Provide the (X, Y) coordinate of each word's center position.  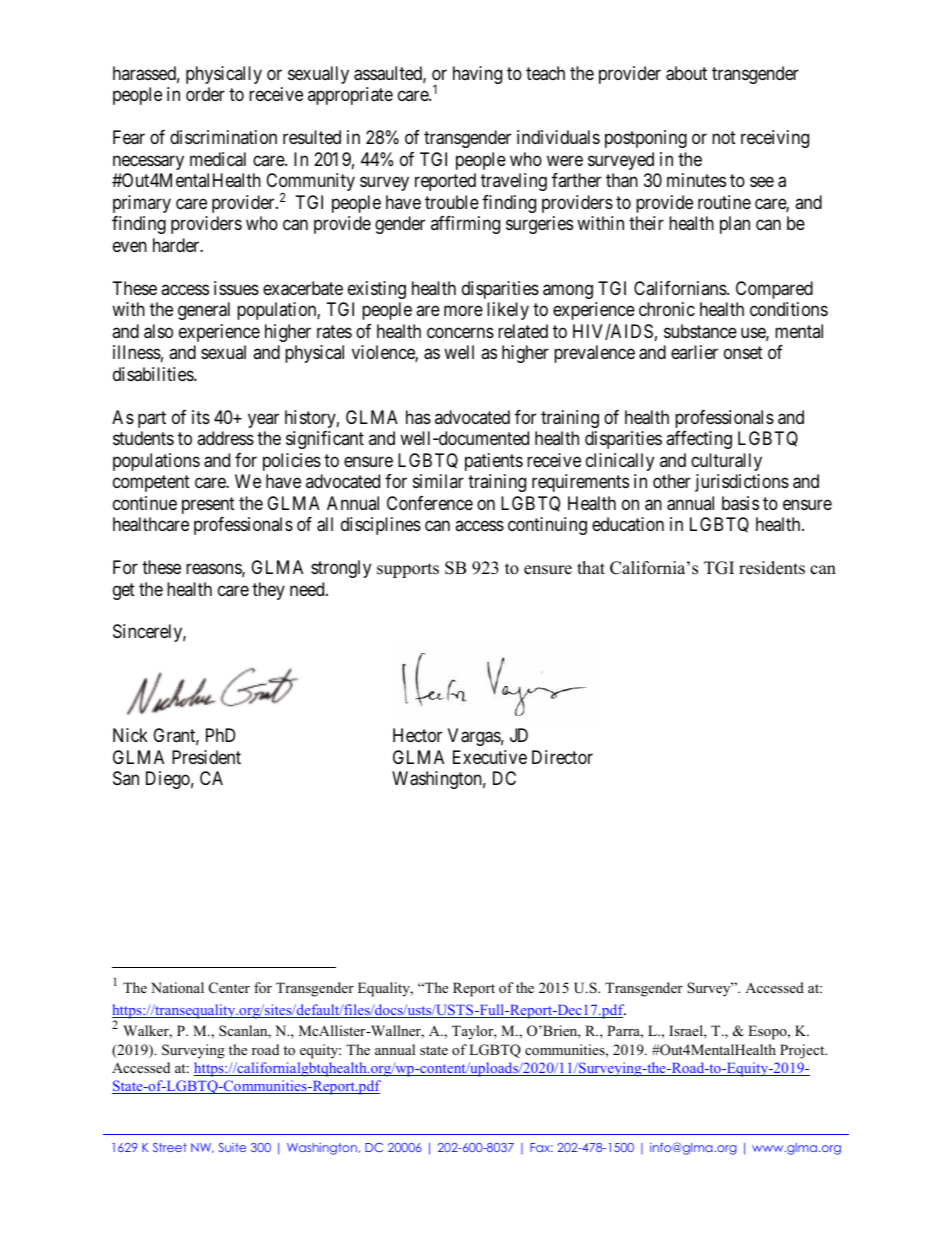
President (206, 757)
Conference (430, 503)
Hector (417, 735)
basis (740, 503)
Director (562, 757)
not (724, 138)
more (463, 311)
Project (803, 1051)
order (205, 94)
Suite (232, 1147)
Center (229, 988)
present (208, 505)
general (204, 311)
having (477, 75)
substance (700, 331)
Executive (490, 757)
